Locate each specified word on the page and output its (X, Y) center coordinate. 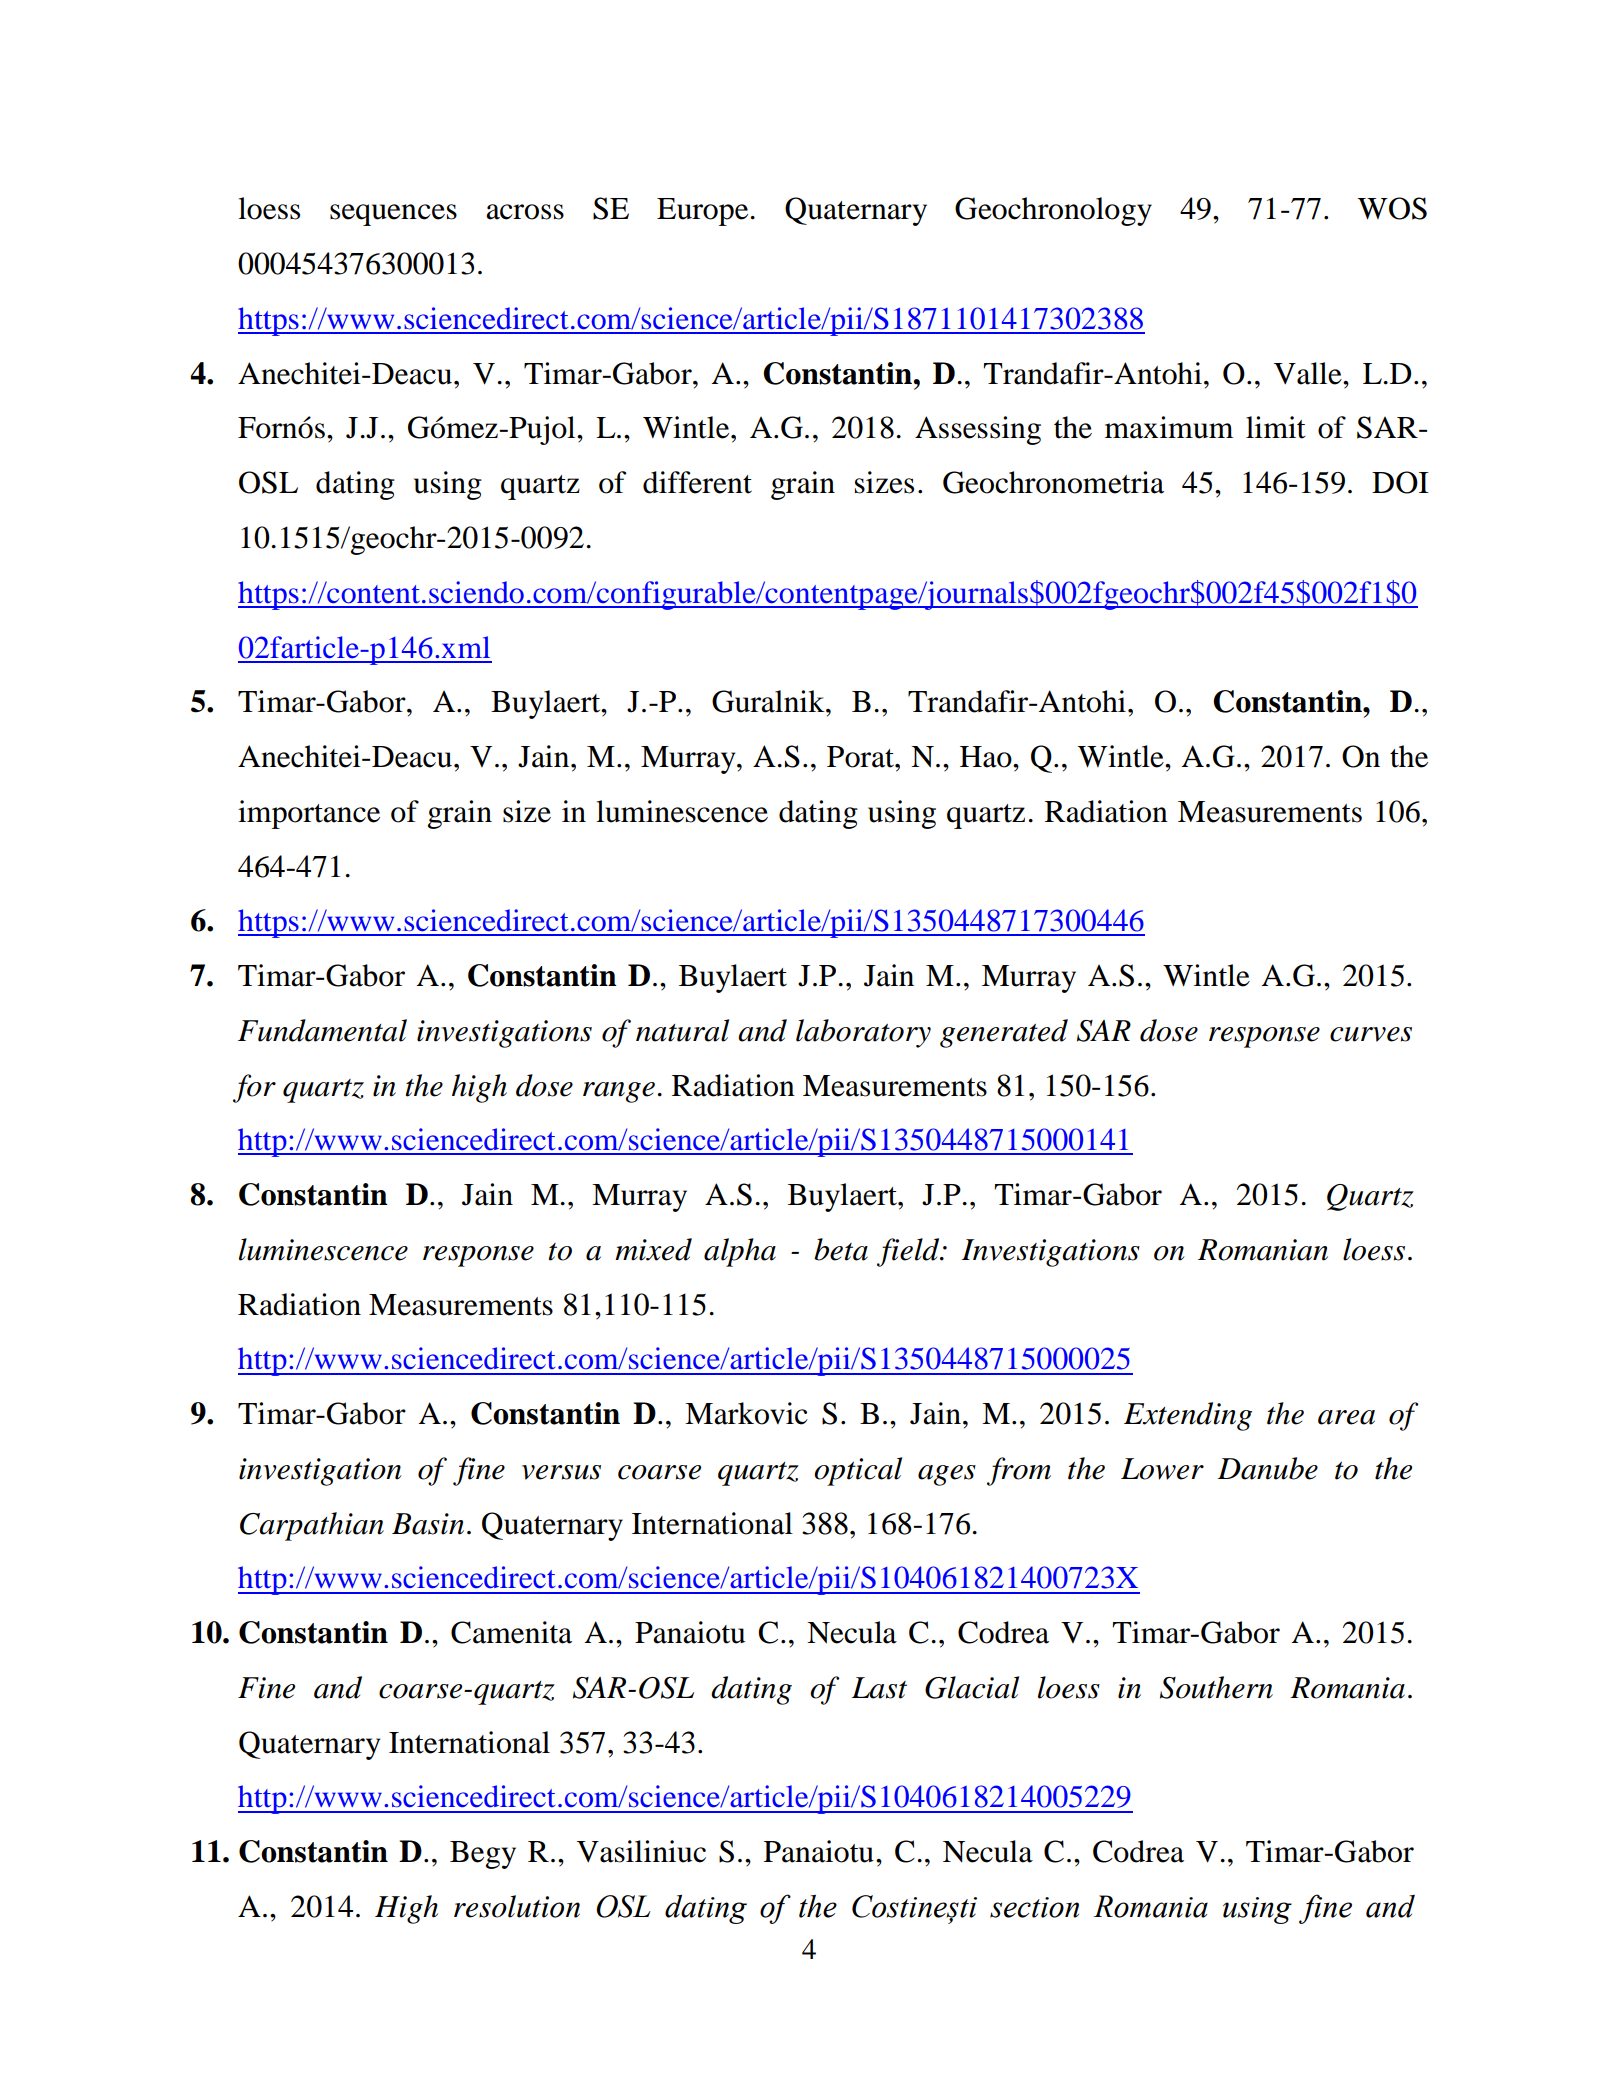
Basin (428, 1524)
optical (858, 1471)
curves (1371, 1034)
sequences (393, 215)
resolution (517, 1906)
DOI (1400, 482)
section (1034, 1907)
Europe (702, 212)
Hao (987, 757)
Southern (1216, 1687)
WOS (1392, 208)
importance (309, 814)
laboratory (863, 1033)
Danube (1268, 1468)
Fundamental (322, 1030)
